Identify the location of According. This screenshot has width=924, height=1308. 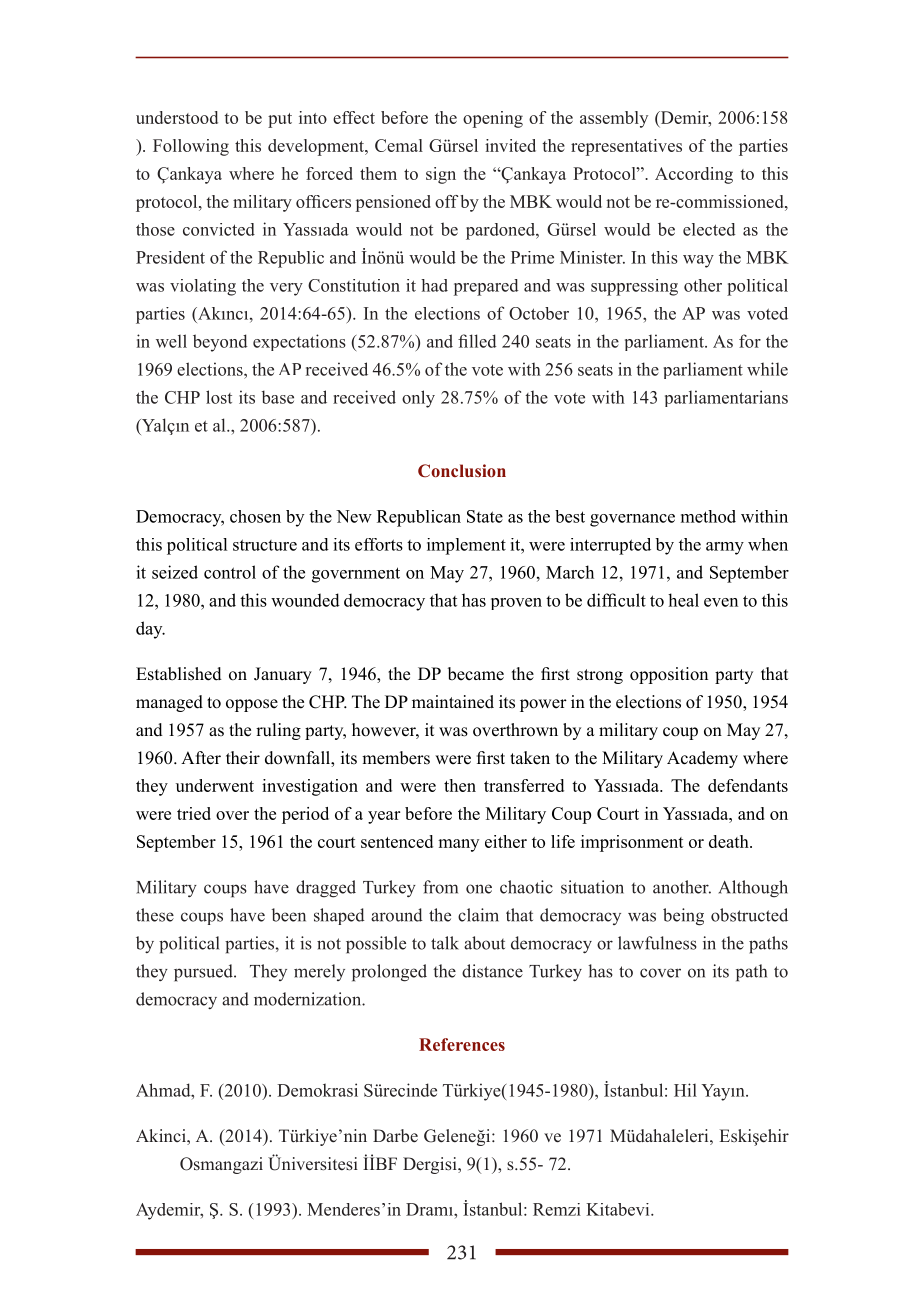
(694, 175).
